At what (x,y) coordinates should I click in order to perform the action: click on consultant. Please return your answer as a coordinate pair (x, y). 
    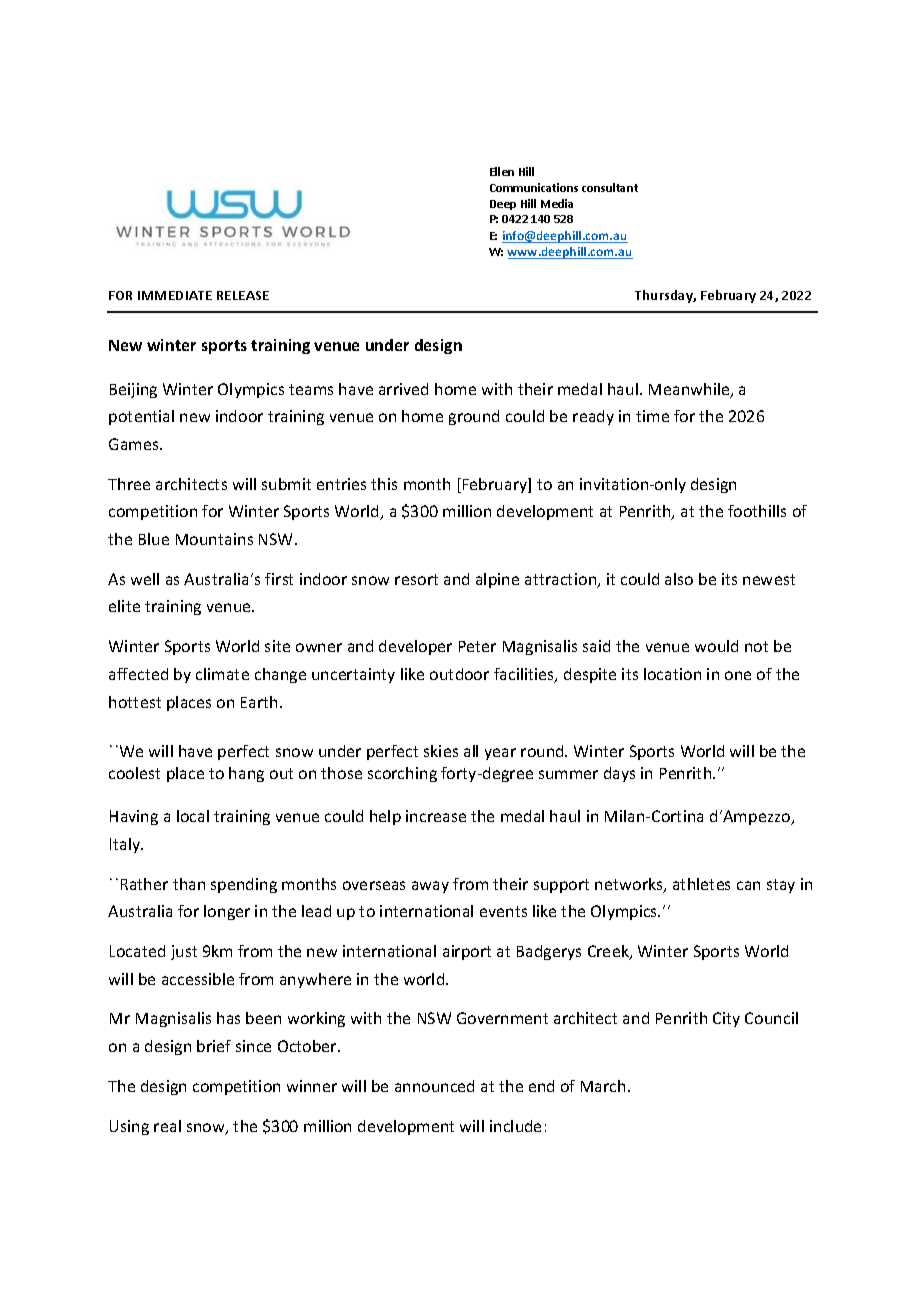
    Looking at the image, I should click on (610, 187).
